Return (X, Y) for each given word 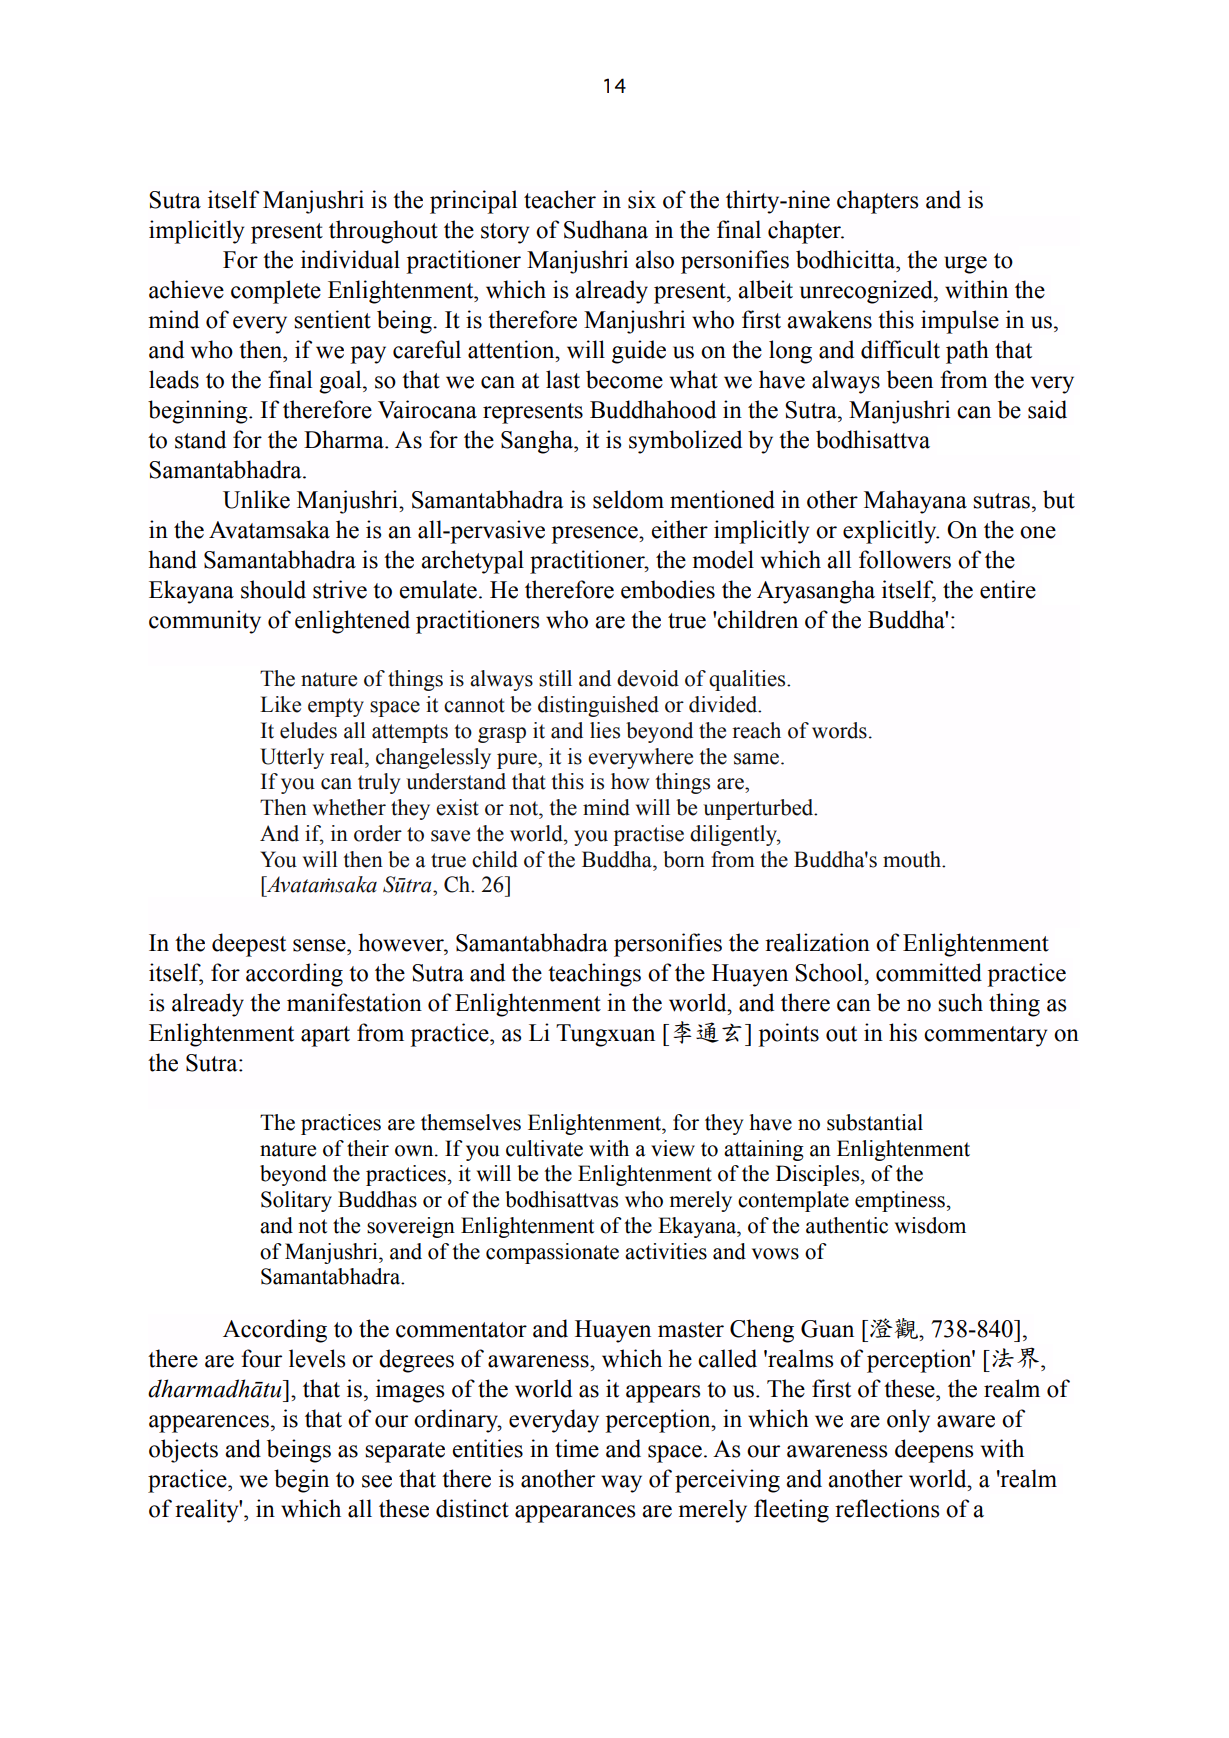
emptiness (900, 1201)
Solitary (296, 1201)
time (577, 1448)
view (673, 1148)
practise (649, 835)
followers (905, 559)
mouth (913, 859)
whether (349, 807)
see (377, 1481)
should (273, 589)
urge (965, 265)
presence (596, 535)
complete (276, 292)
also (654, 259)
